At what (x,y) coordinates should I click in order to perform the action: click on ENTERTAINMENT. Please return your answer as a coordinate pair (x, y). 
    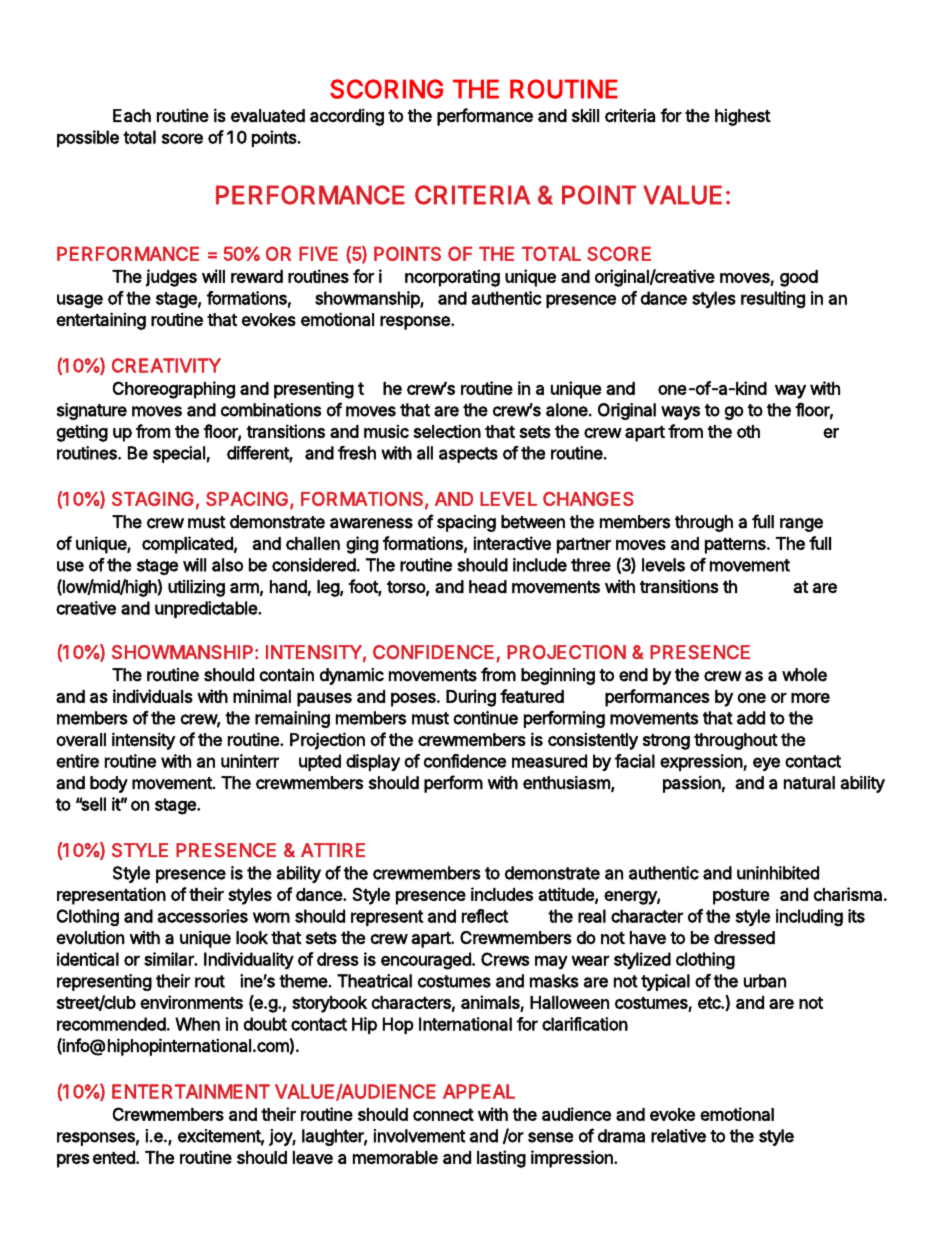
    Looking at the image, I should click on (191, 1091).
